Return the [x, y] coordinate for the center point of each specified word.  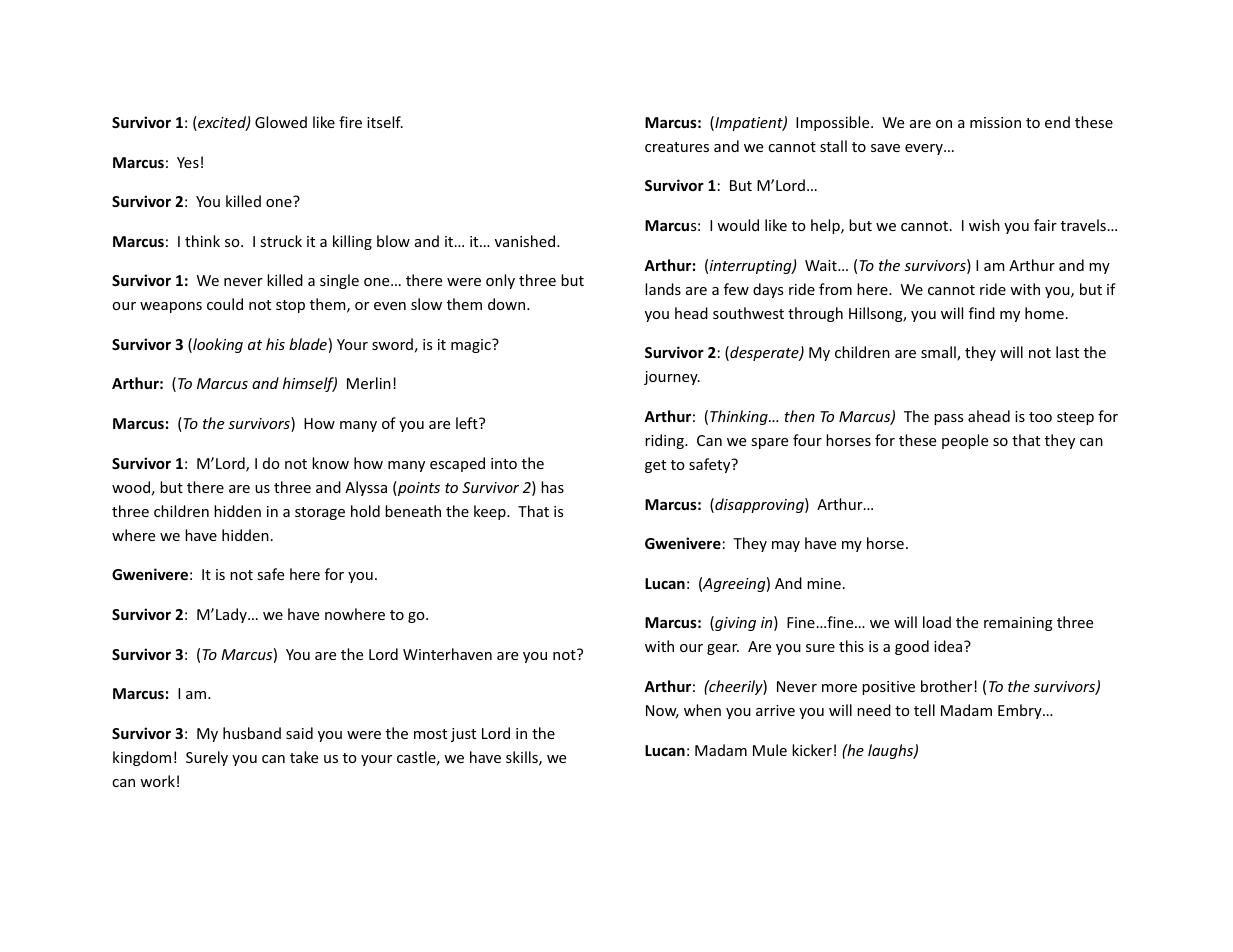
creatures [677, 147]
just [463, 735]
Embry [1021, 711]
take [304, 757]
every [925, 149]
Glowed [281, 122]
